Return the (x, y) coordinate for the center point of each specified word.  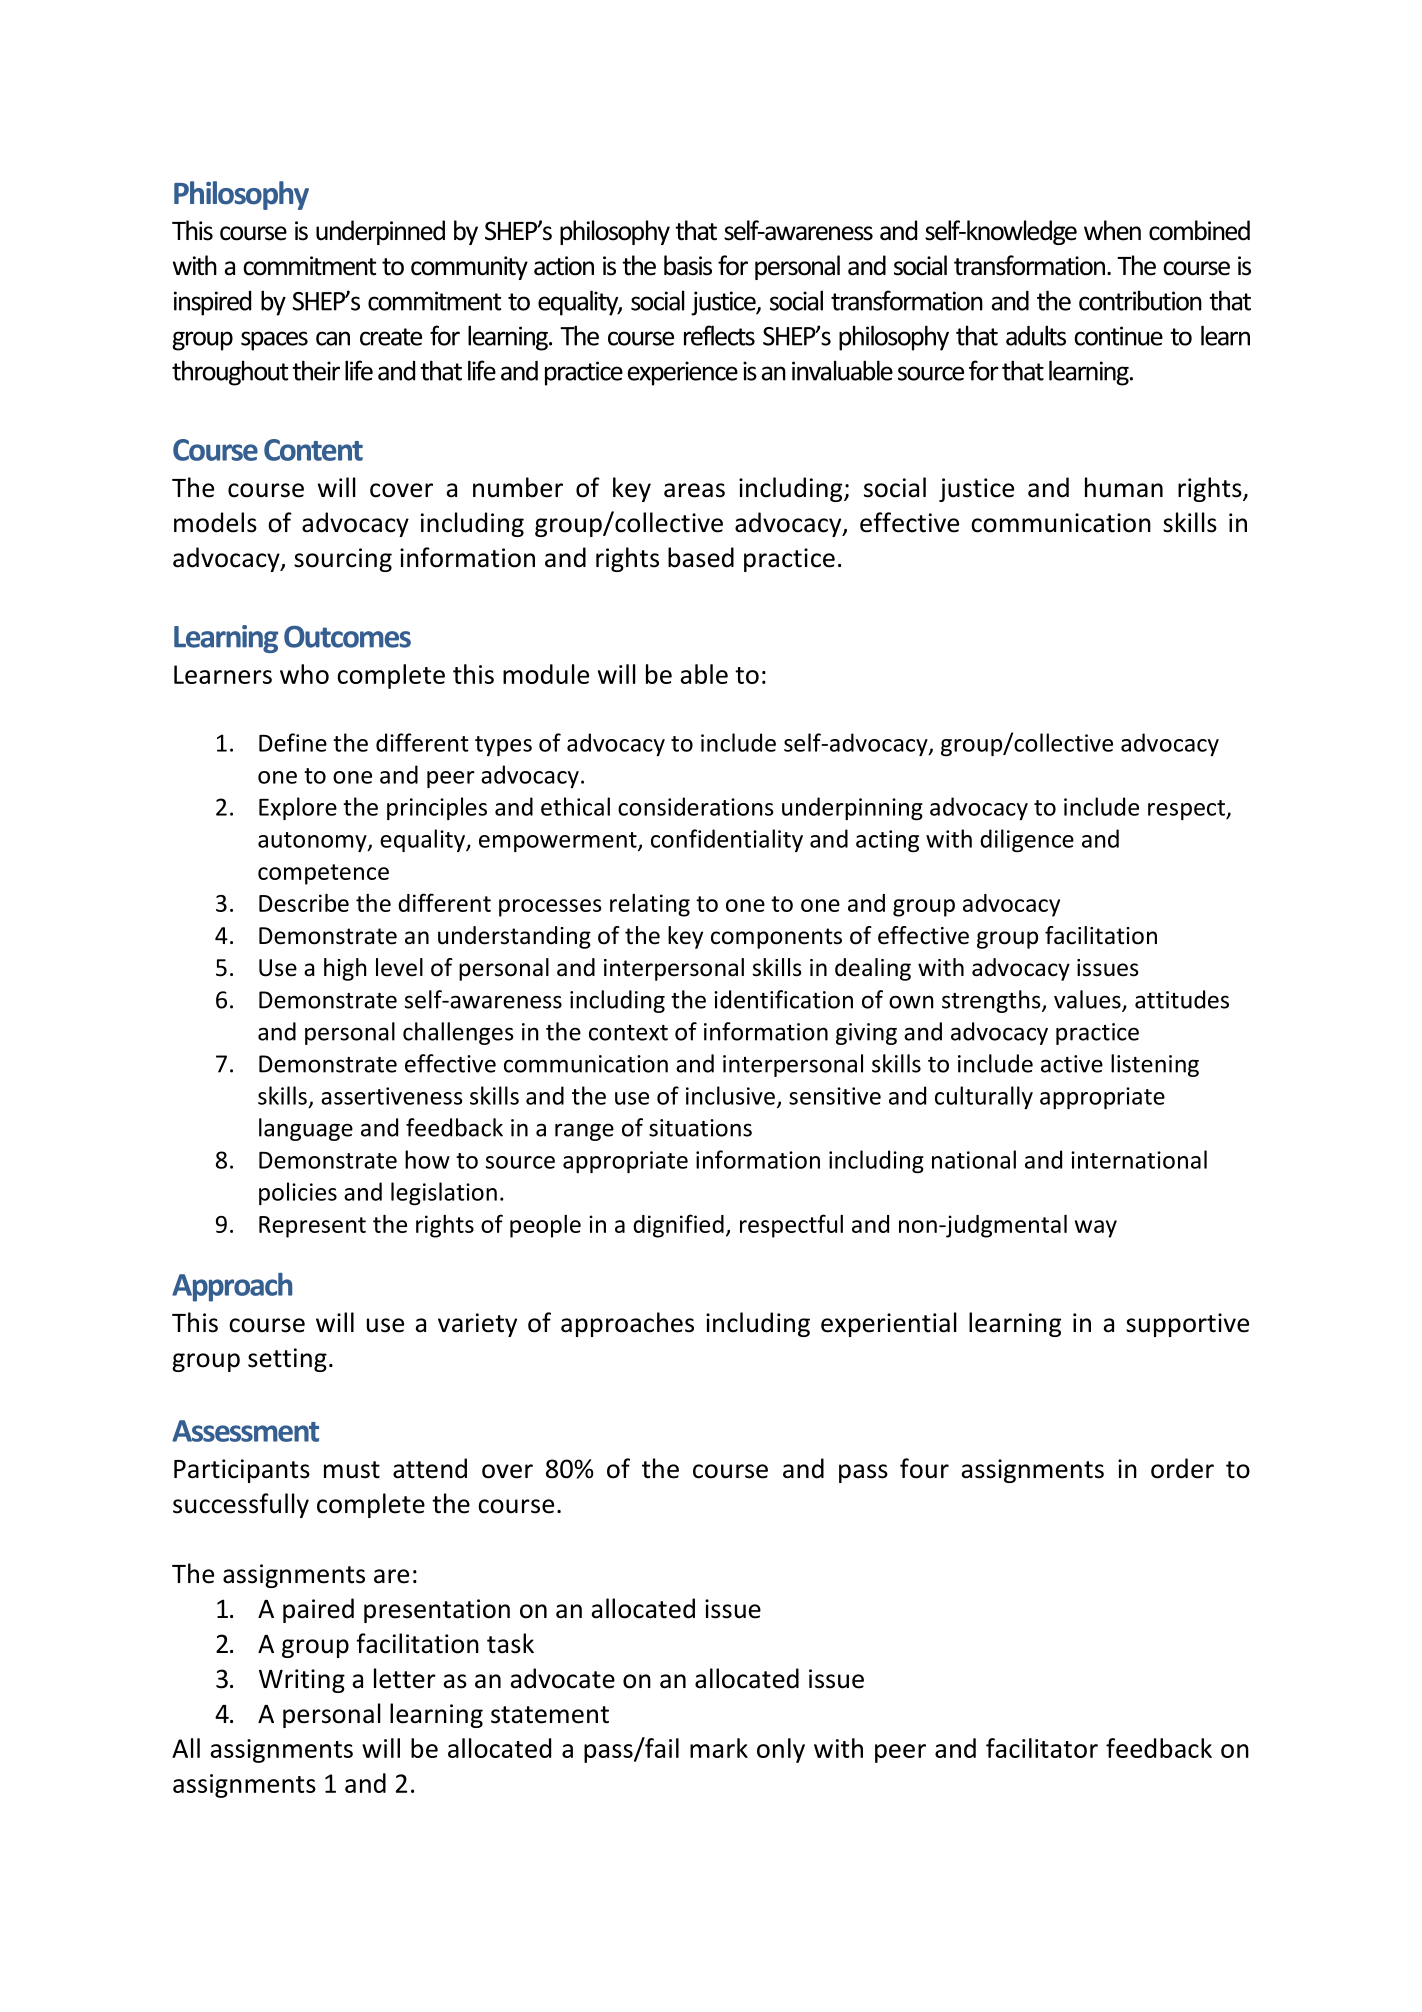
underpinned (380, 232)
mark (719, 1748)
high (345, 969)
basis (688, 265)
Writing (302, 1681)
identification (783, 999)
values (1088, 1000)
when (1112, 230)
